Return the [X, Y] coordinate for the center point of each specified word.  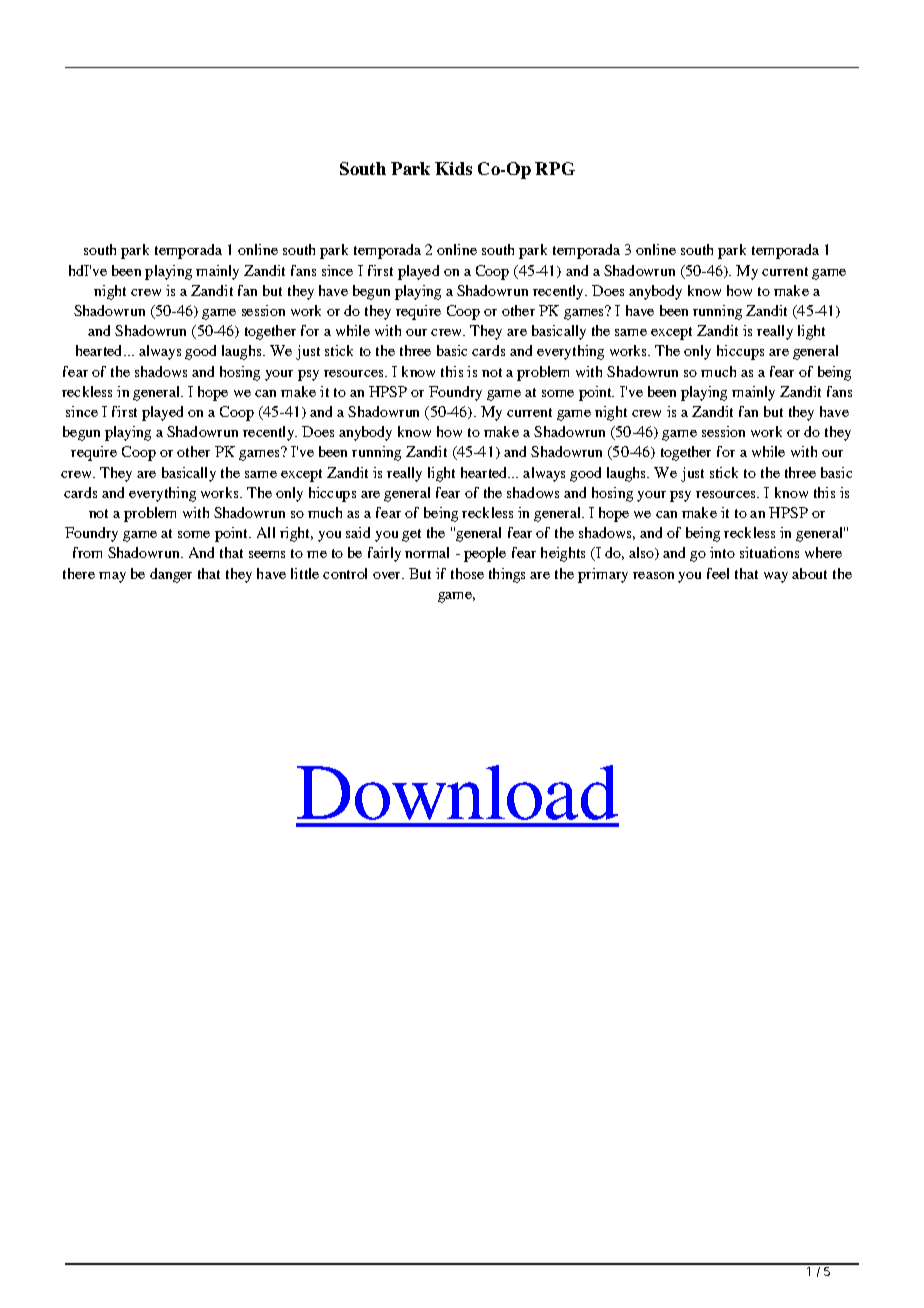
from [87, 552]
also [643, 553]
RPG [555, 168]
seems [267, 554]
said [358, 532]
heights [563, 554]
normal [427, 552]
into [722, 552]
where [823, 552]
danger [171, 575]
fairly [384, 554]
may [112, 577]
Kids [453, 168]
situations [769, 552]
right [296, 534]
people [485, 554]
